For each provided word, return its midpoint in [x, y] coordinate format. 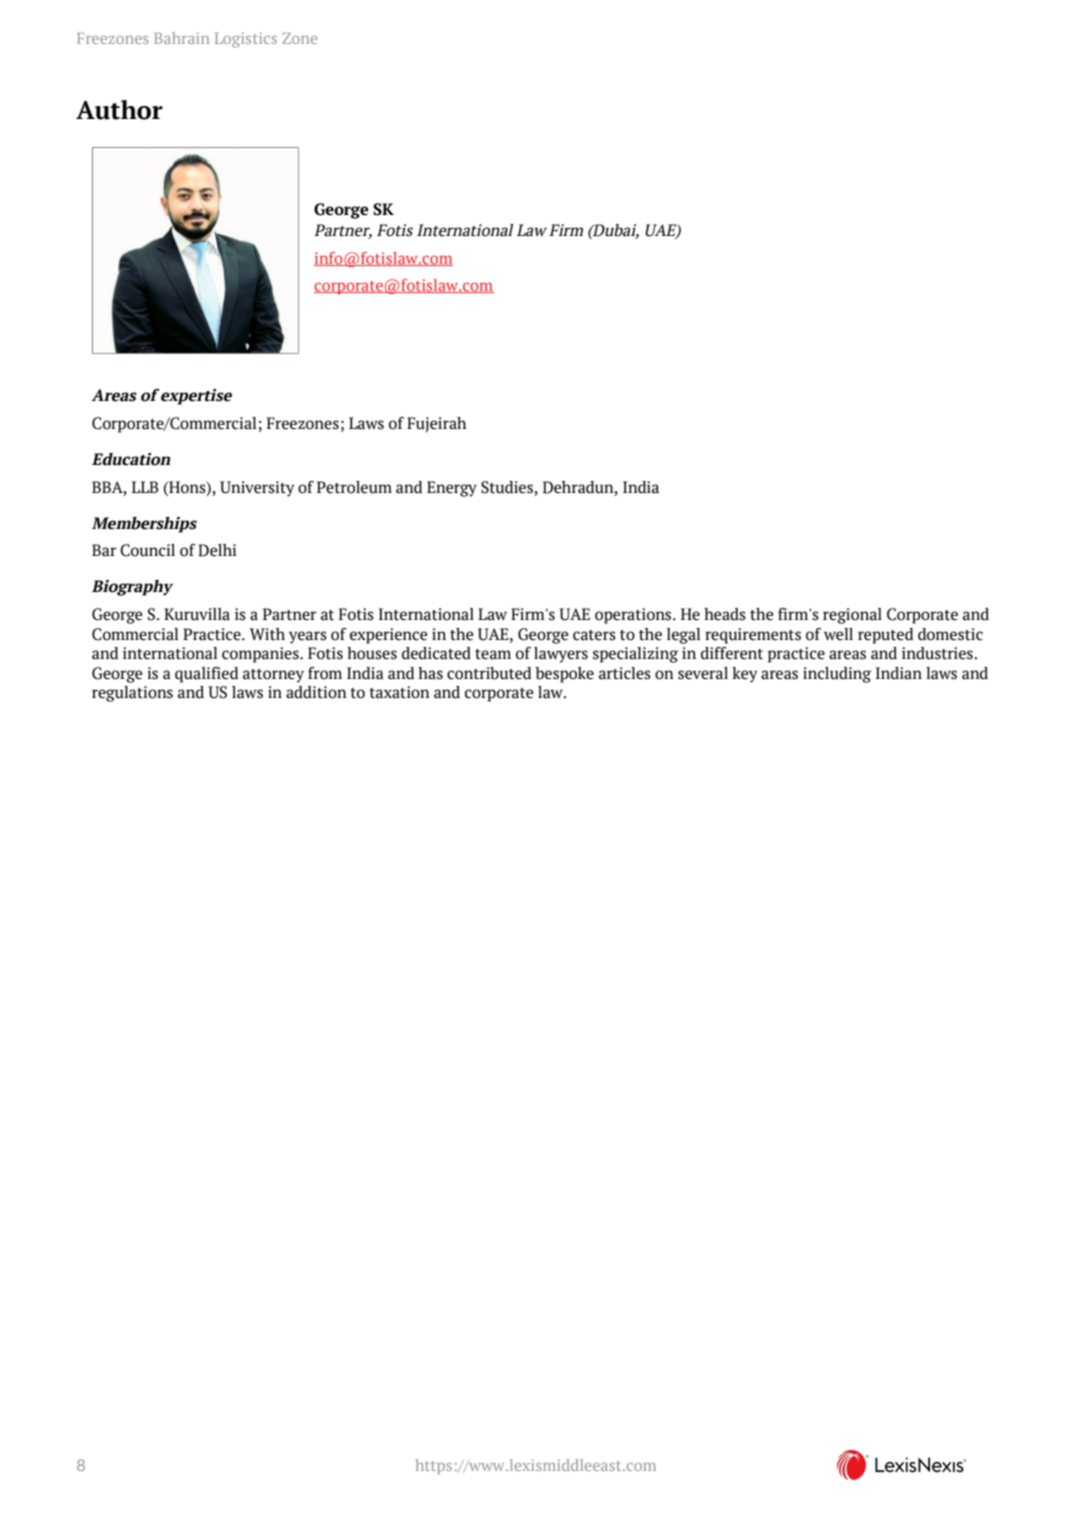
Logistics [246, 40]
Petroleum [354, 487]
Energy [452, 489]
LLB [145, 487]
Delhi [217, 550]
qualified [206, 675]
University [257, 489]
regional [852, 616]
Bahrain [181, 38]
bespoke [564, 675]
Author [119, 110]
